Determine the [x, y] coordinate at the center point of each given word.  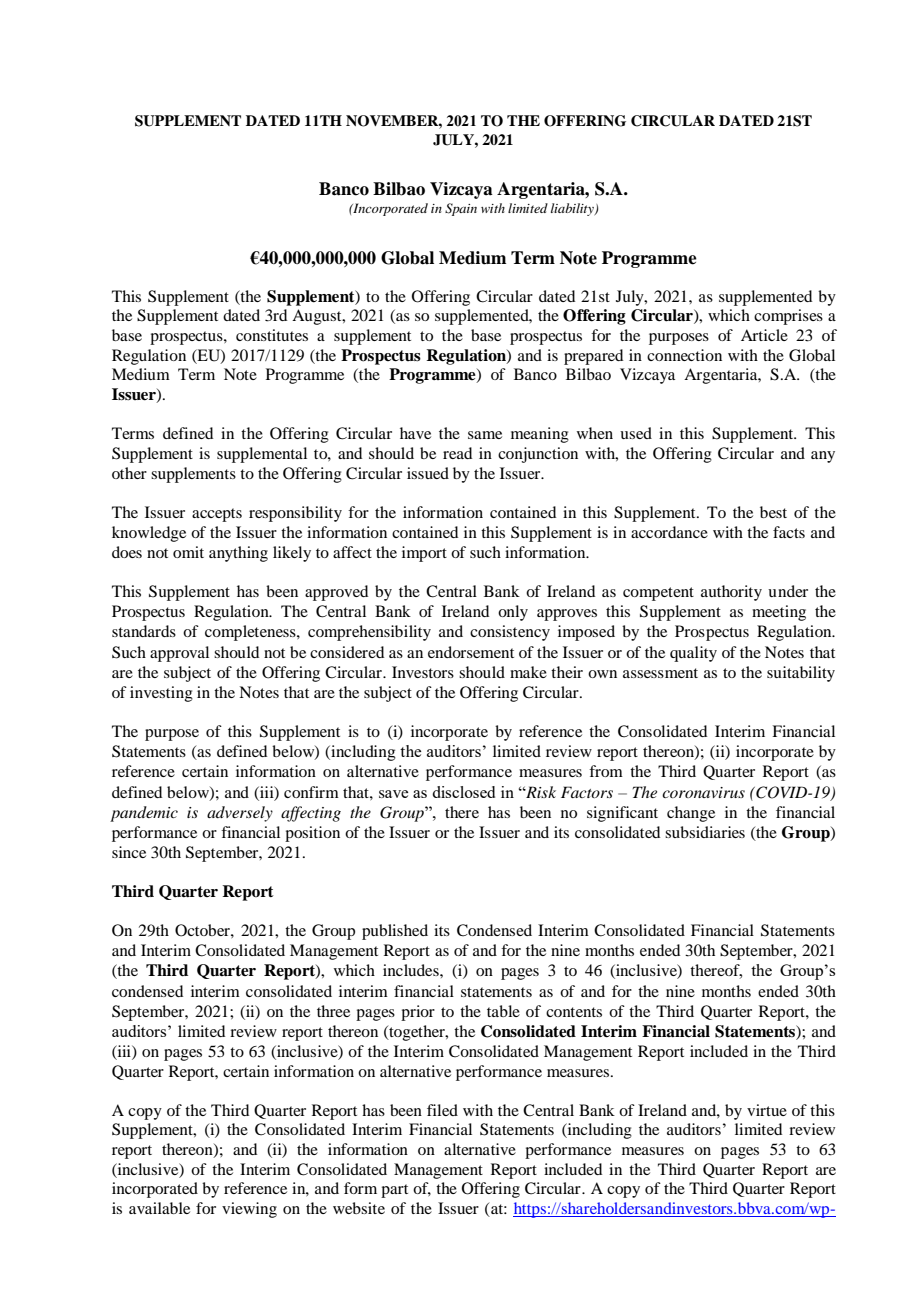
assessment [660, 673]
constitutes [272, 335]
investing [161, 694]
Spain [461, 209]
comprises [788, 317]
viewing [249, 1210]
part [394, 1191]
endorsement [471, 652]
